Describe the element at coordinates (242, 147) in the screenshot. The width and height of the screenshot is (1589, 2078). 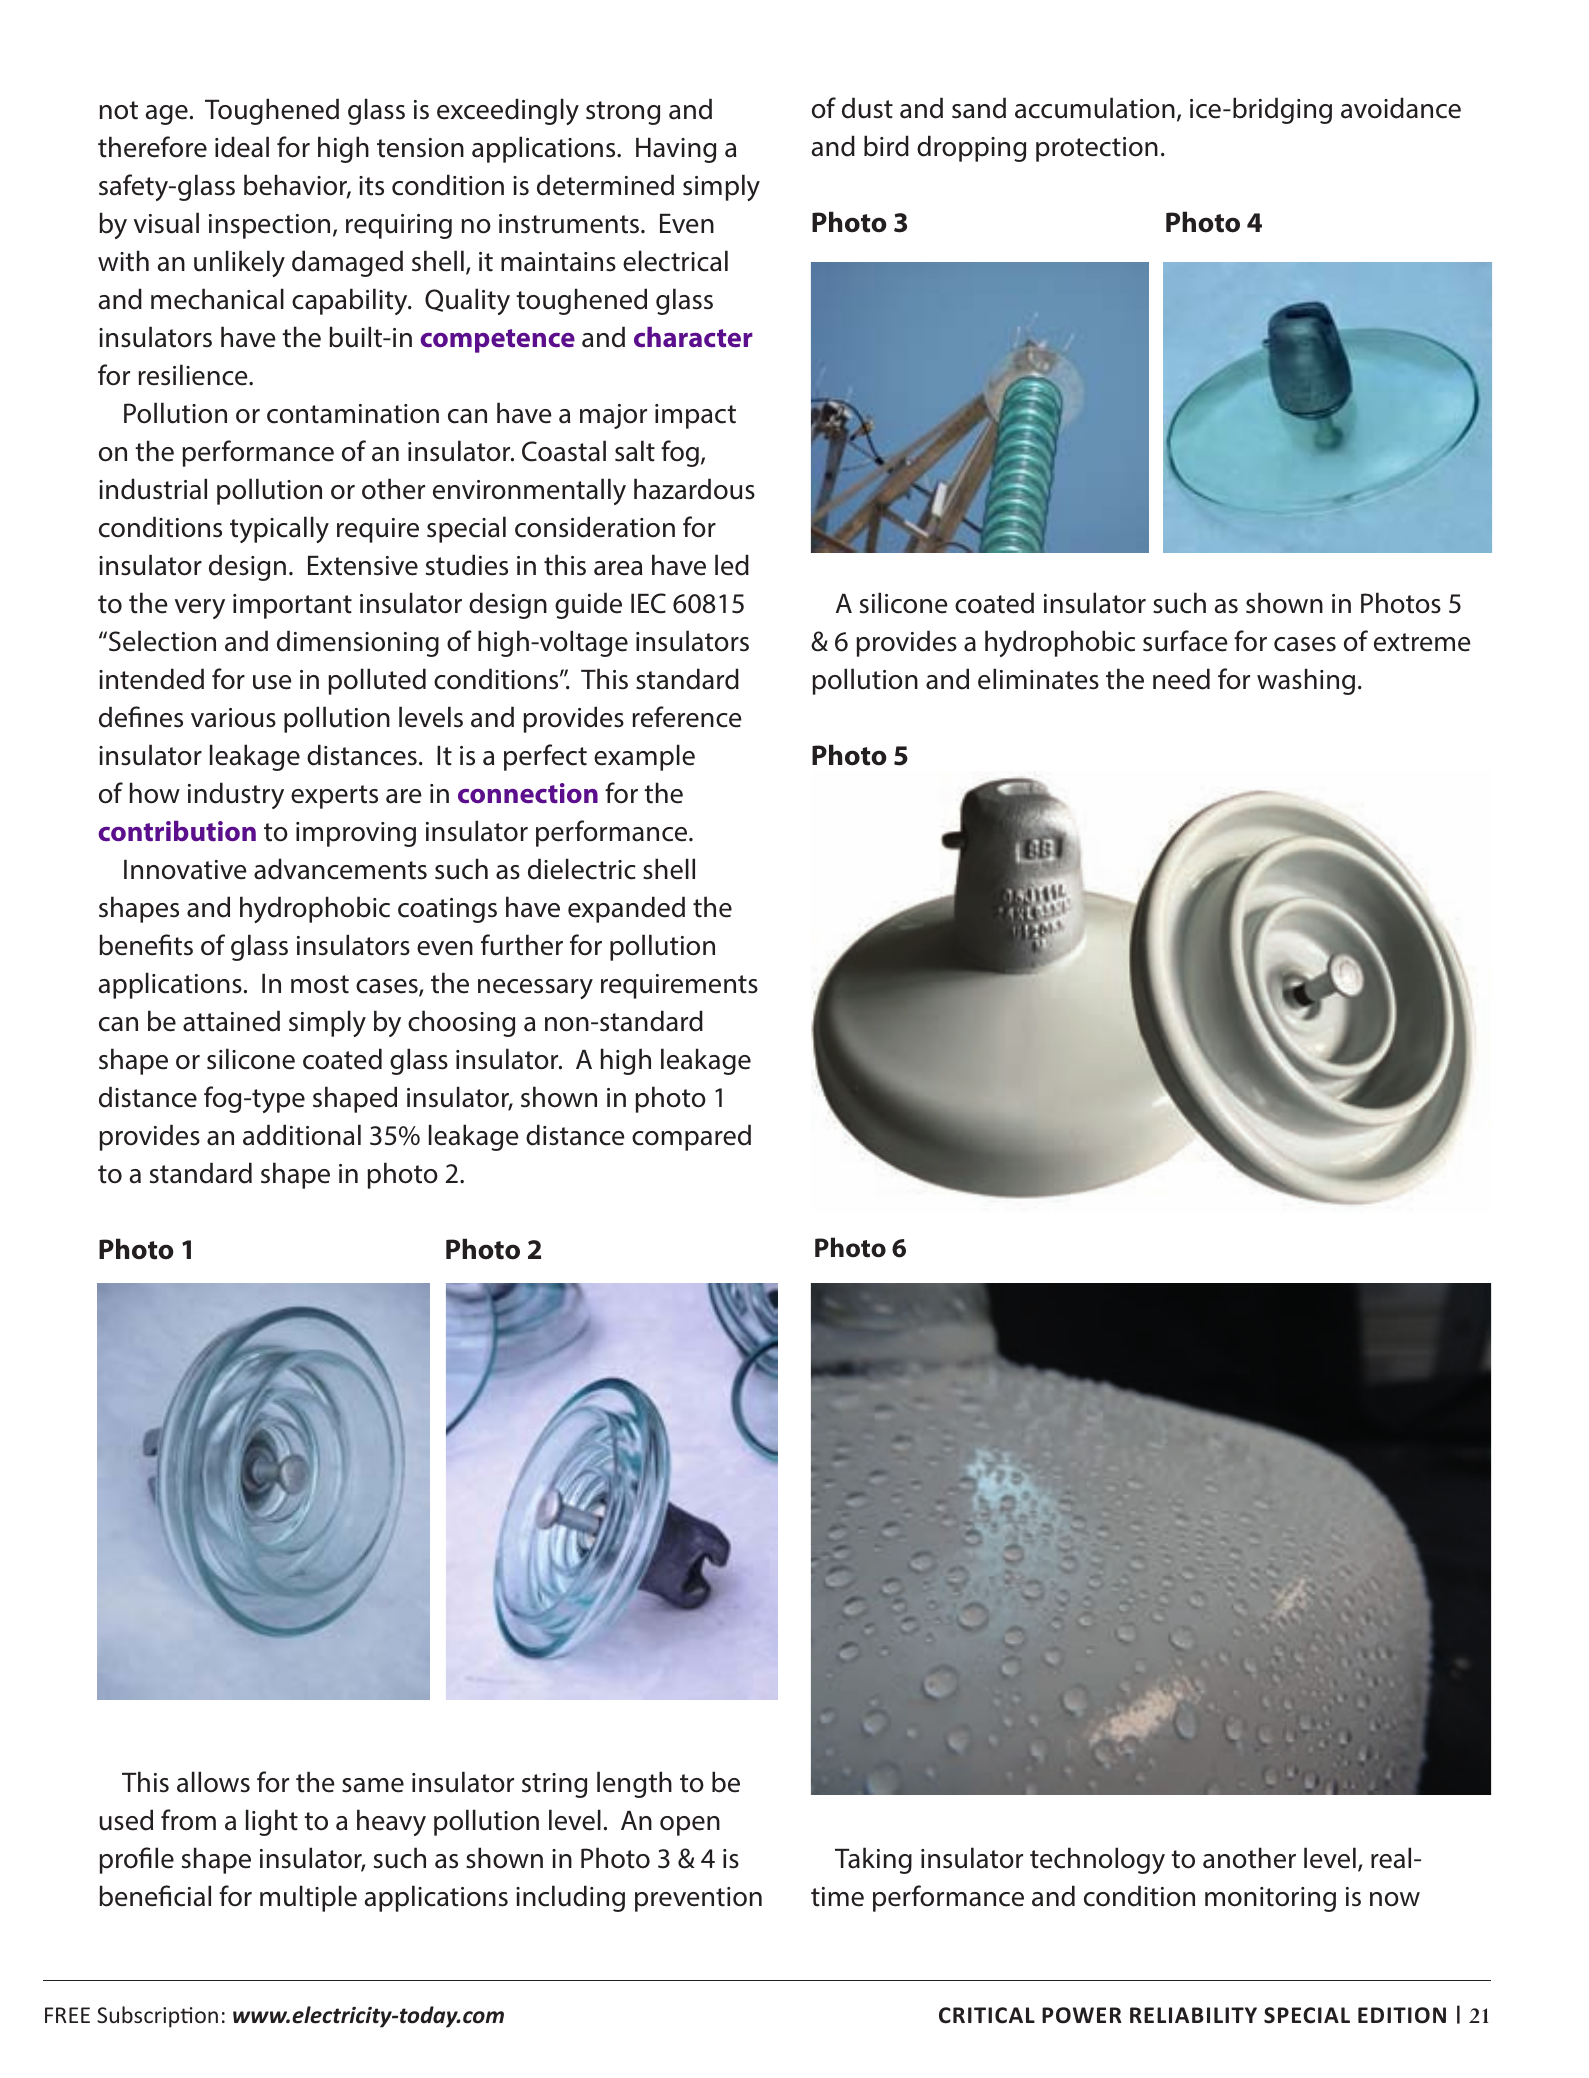
I see `ideal` at that location.
